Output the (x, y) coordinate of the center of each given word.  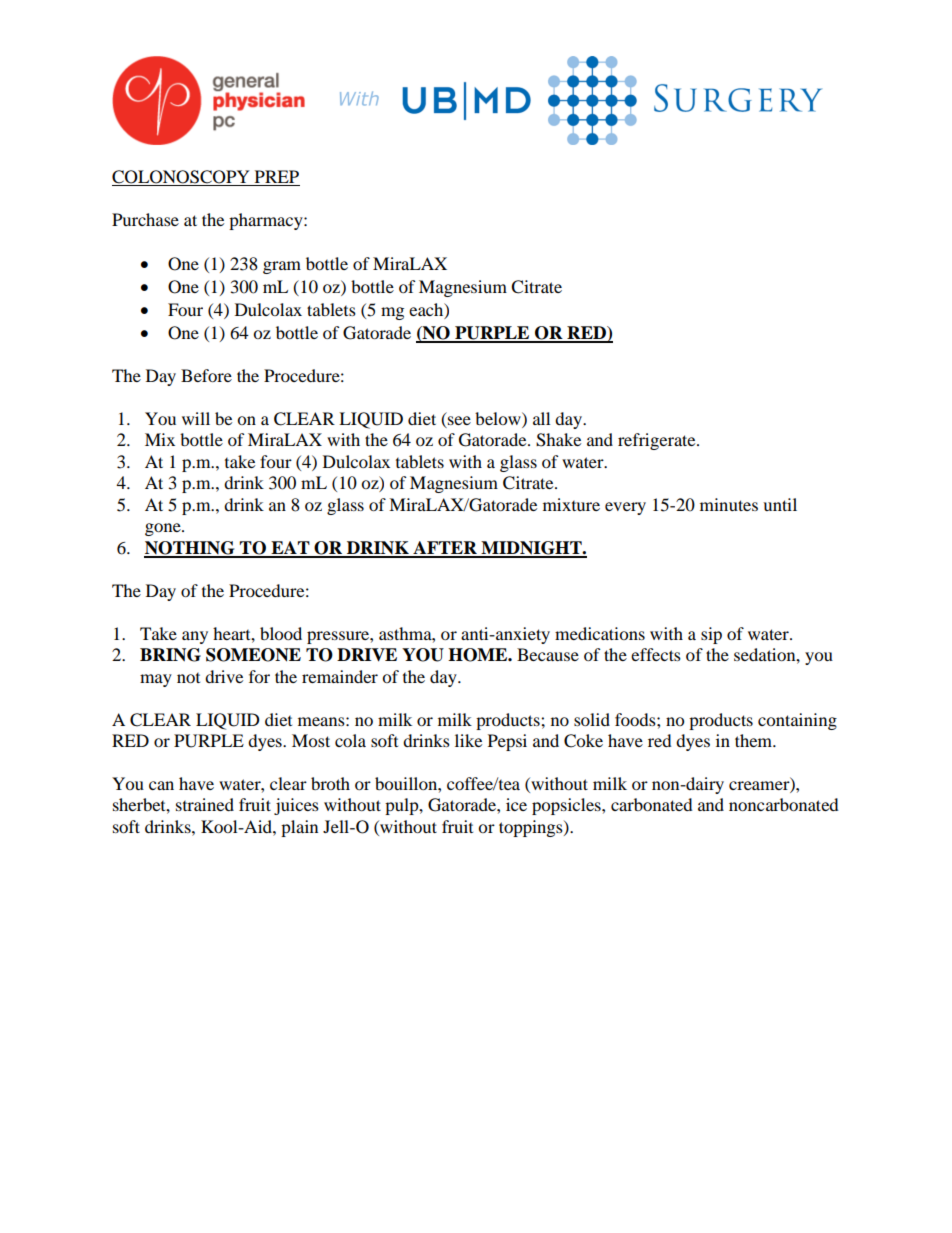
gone (164, 529)
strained (205, 804)
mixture (571, 504)
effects (656, 654)
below (499, 418)
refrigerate (658, 441)
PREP (276, 178)
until (780, 504)
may (156, 680)
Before (206, 375)
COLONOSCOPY (182, 178)
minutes (729, 504)
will (196, 418)
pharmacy (267, 221)
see (459, 420)
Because (548, 654)
